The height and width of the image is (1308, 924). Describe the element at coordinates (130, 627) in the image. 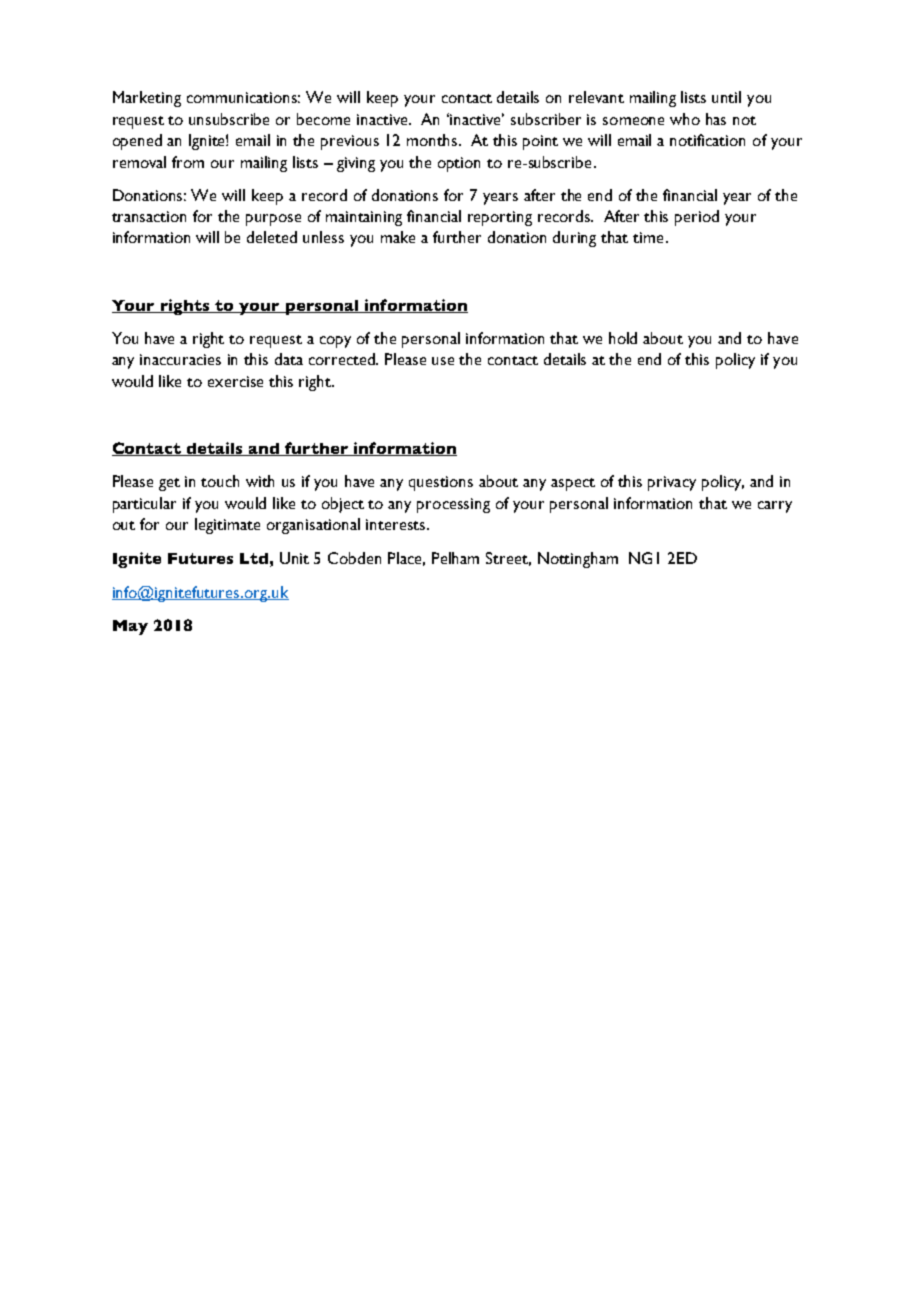

I see `May` at that location.
